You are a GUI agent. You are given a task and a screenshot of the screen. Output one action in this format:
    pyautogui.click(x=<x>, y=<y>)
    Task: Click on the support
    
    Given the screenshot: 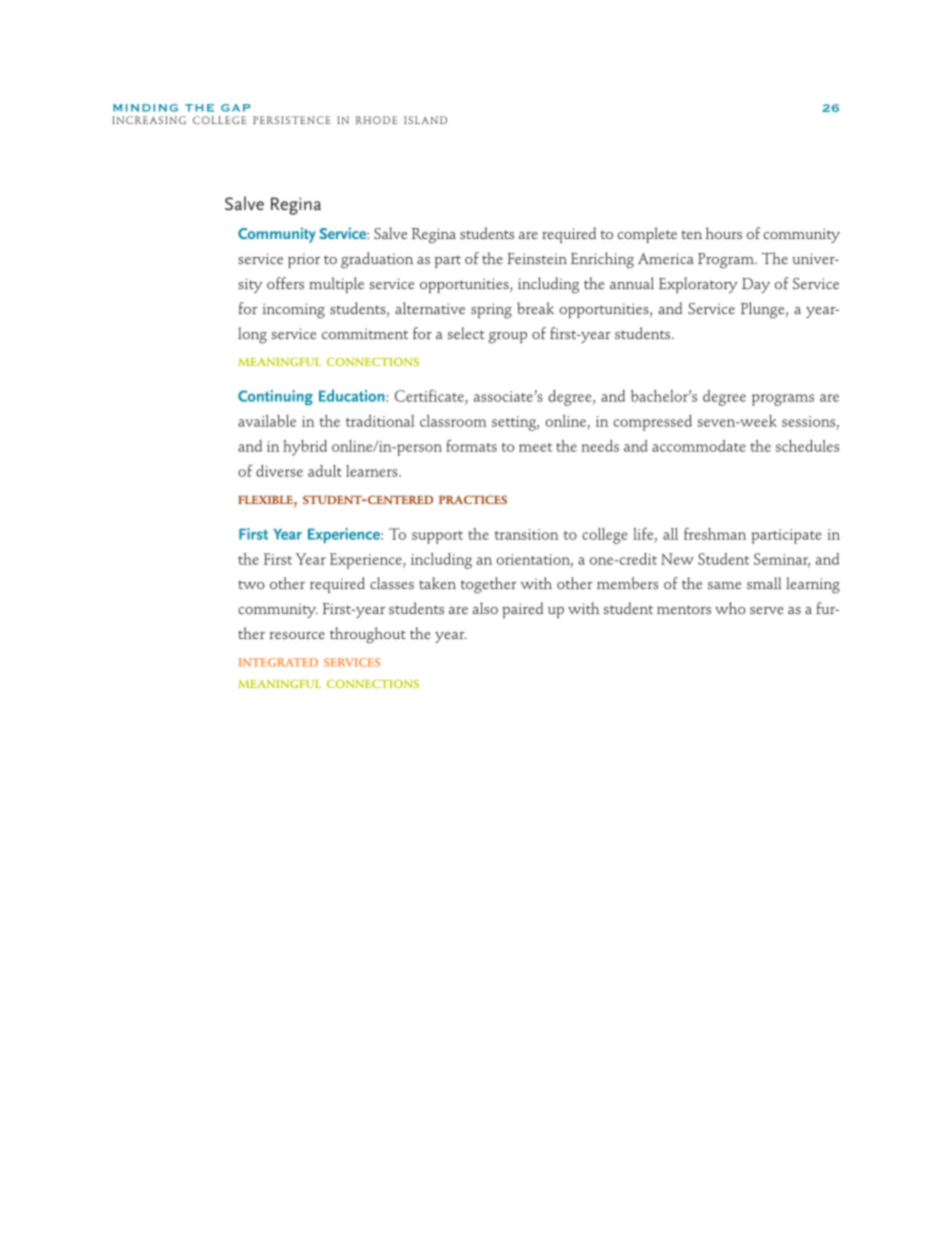 What is the action you would take?
    pyautogui.click(x=437, y=537)
